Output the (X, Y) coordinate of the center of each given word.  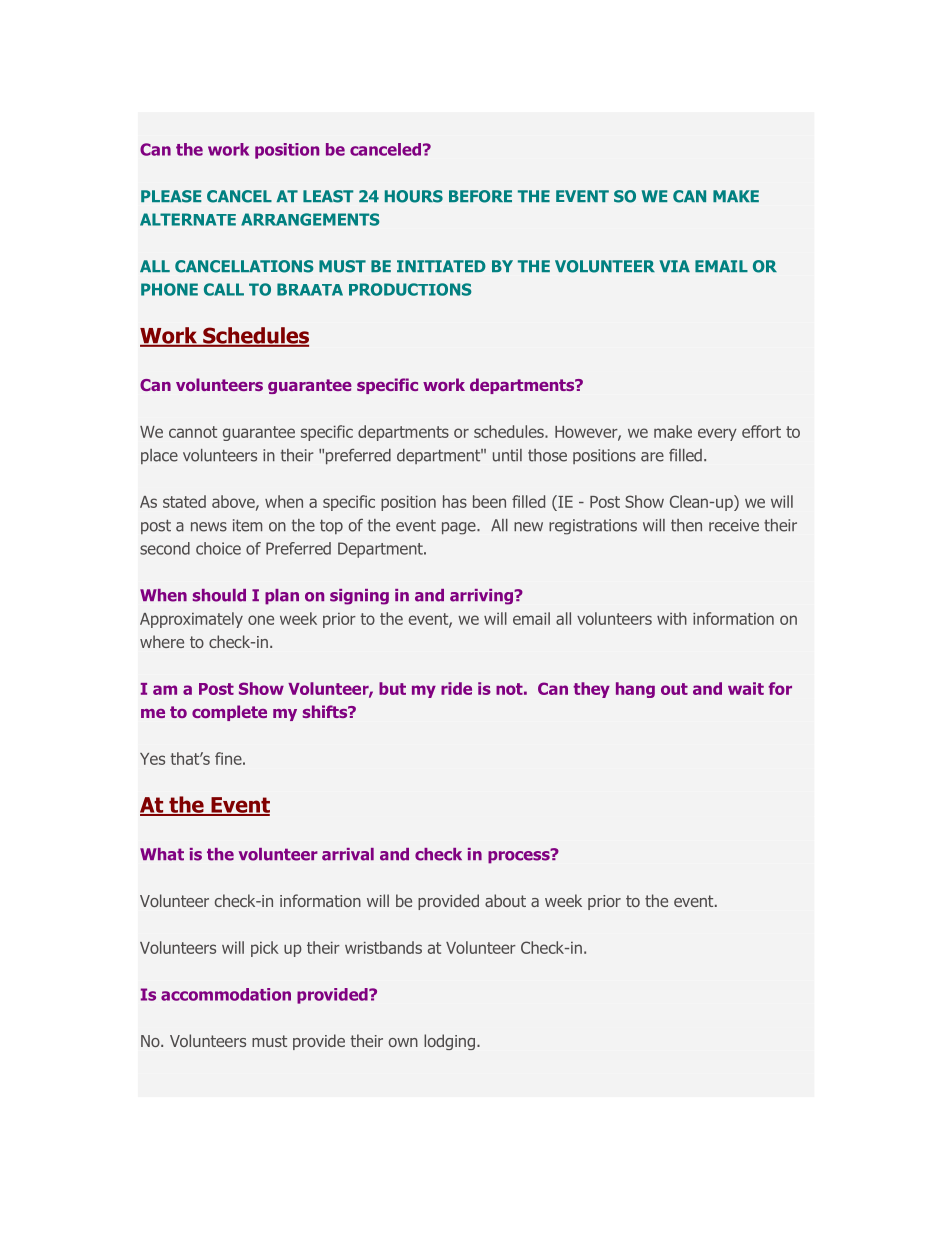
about (505, 900)
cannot (193, 432)
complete (229, 713)
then (686, 525)
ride (456, 688)
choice (218, 548)
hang (635, 690)
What (162, 854)
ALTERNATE (188, 219)
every (717, 434)
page (460, 528)
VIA (674, 266)
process (520, 856)
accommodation (226, 994)
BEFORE (480, 196)
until (507, 455)
